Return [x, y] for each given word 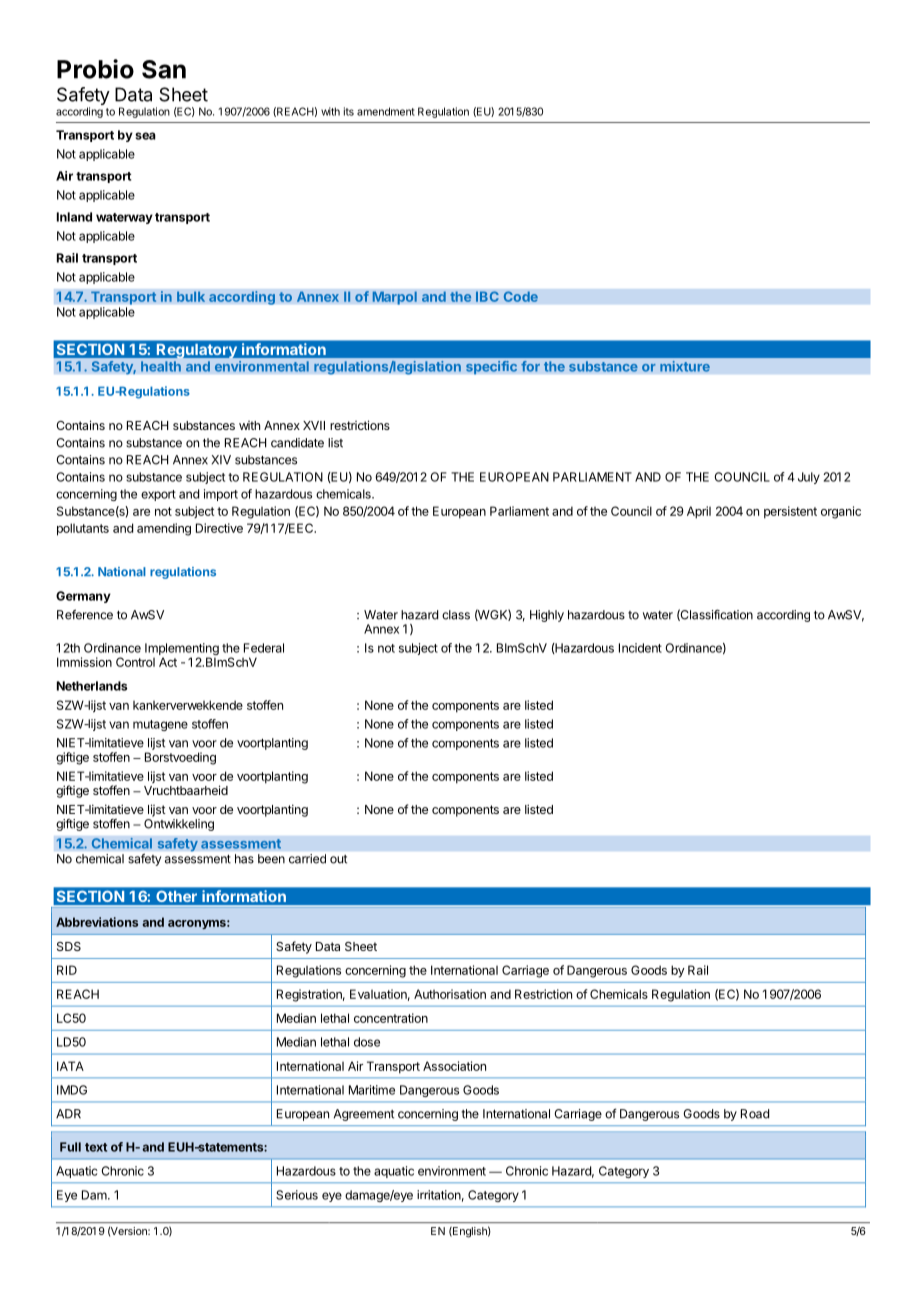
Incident [640, 648]
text [96, 1147]
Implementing [182, 650]
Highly [547, 616]
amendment [386, 111]
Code [520, 296]
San [164, 69]
